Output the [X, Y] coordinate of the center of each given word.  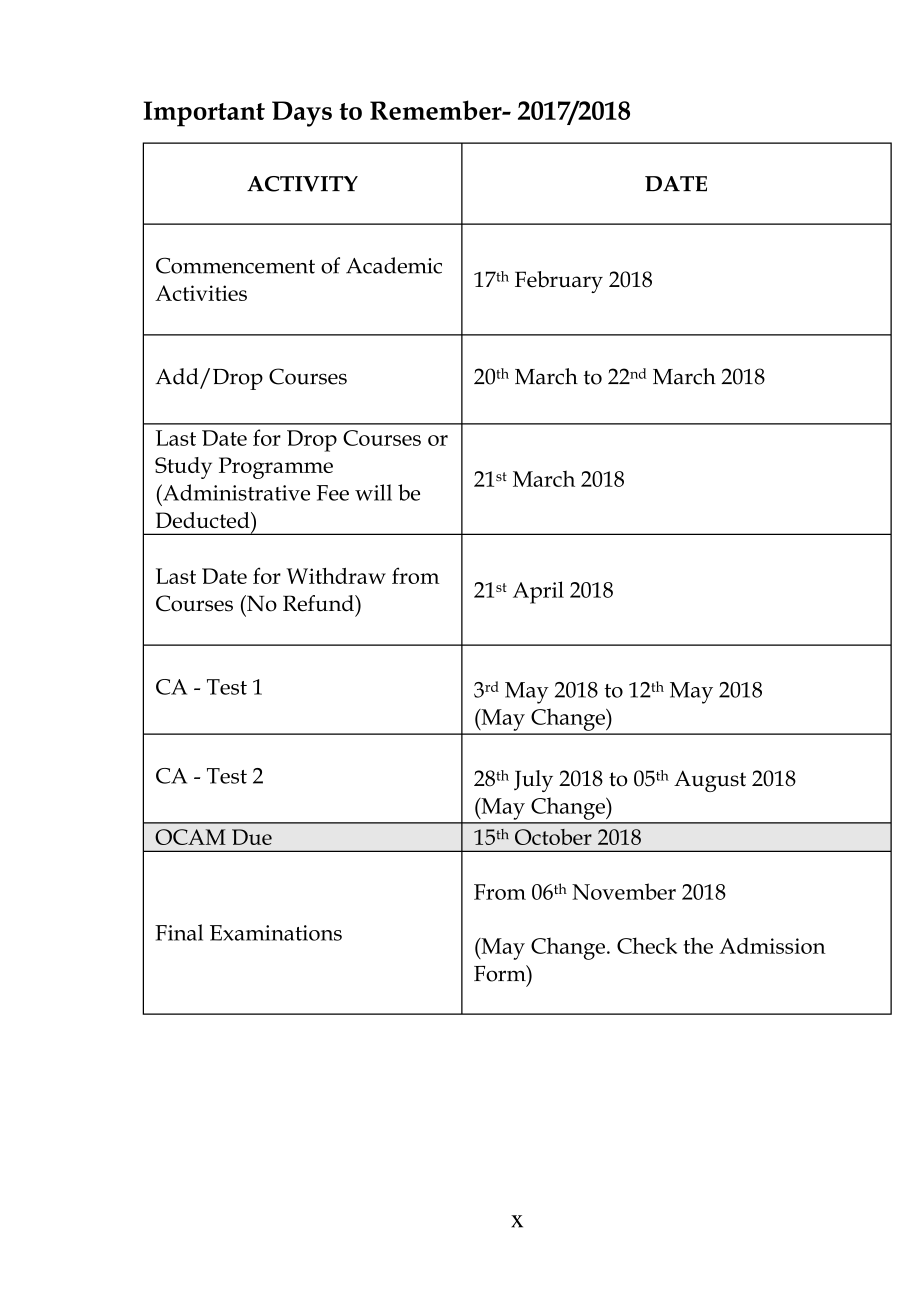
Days [302, 114]
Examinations [276, 933]
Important [204, 114]
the [698, 945]
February [559, 282]
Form [501, 973]
